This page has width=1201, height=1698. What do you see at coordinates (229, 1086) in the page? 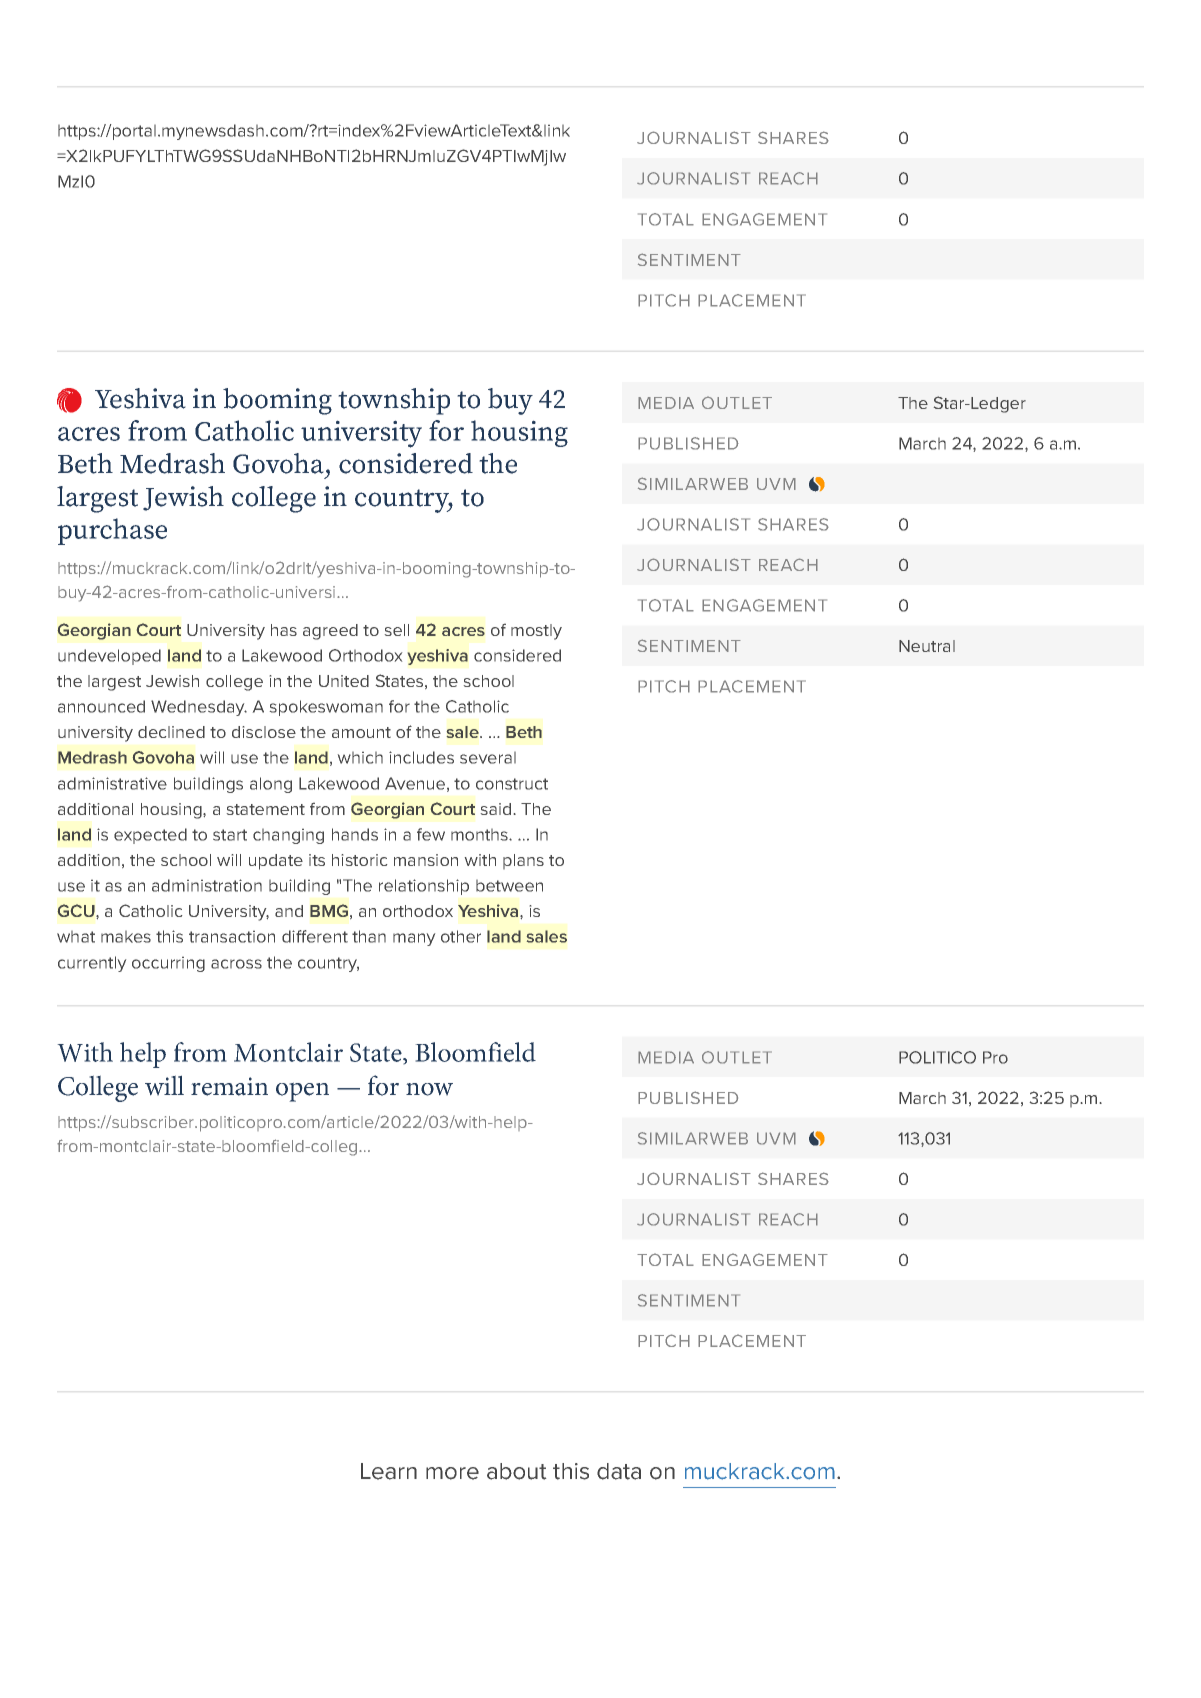
I see `remain` at bounding box center [229, 1086].
